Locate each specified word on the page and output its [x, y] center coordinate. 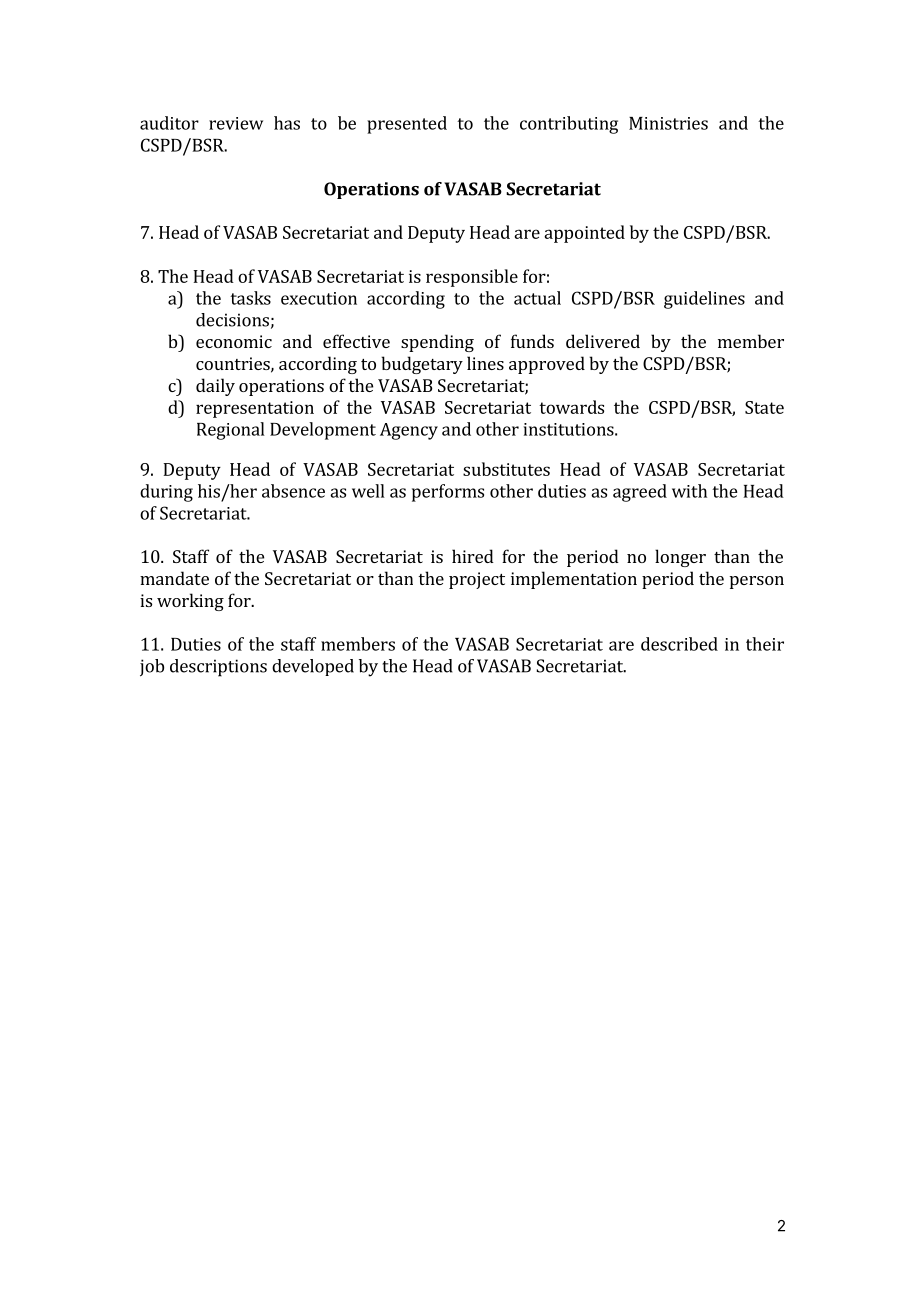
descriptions [218, 668]
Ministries [668, 123]
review [236, 123]
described [679, 644]
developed [313, 667]
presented [407, 125]
